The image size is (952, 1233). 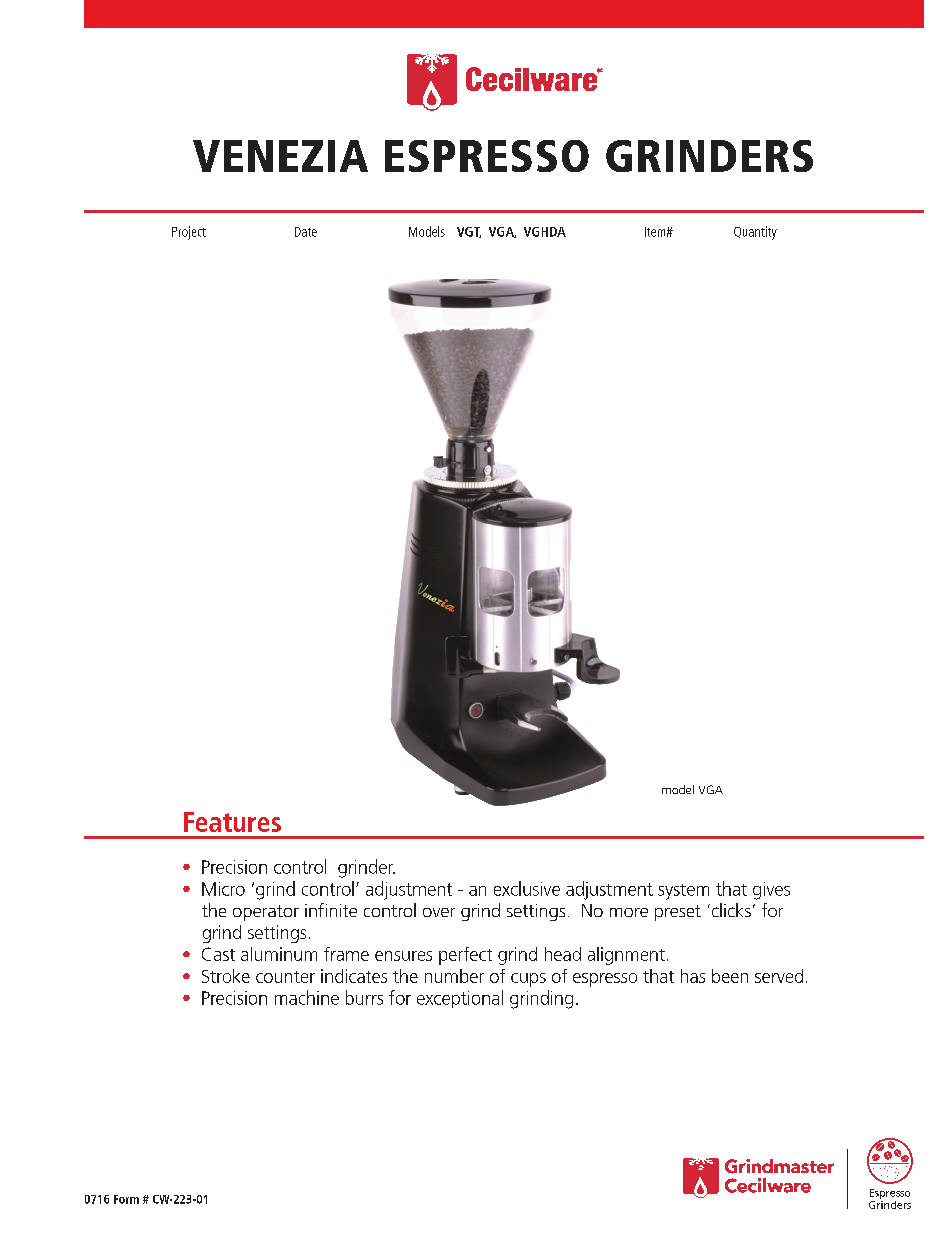 I want to click on Date, so click(x=306, y=232).
